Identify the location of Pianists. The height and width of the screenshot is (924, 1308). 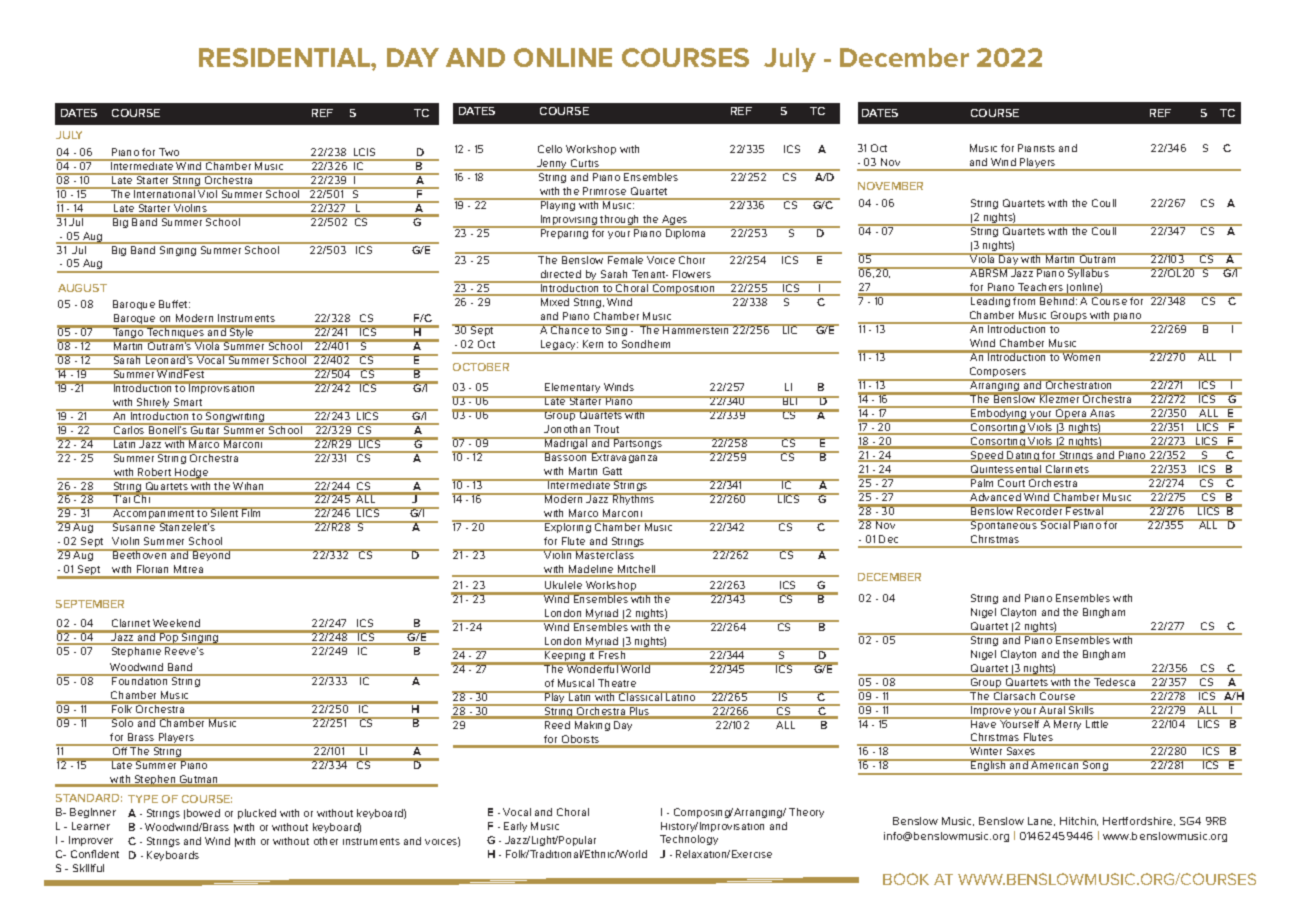
(1036, 148).
